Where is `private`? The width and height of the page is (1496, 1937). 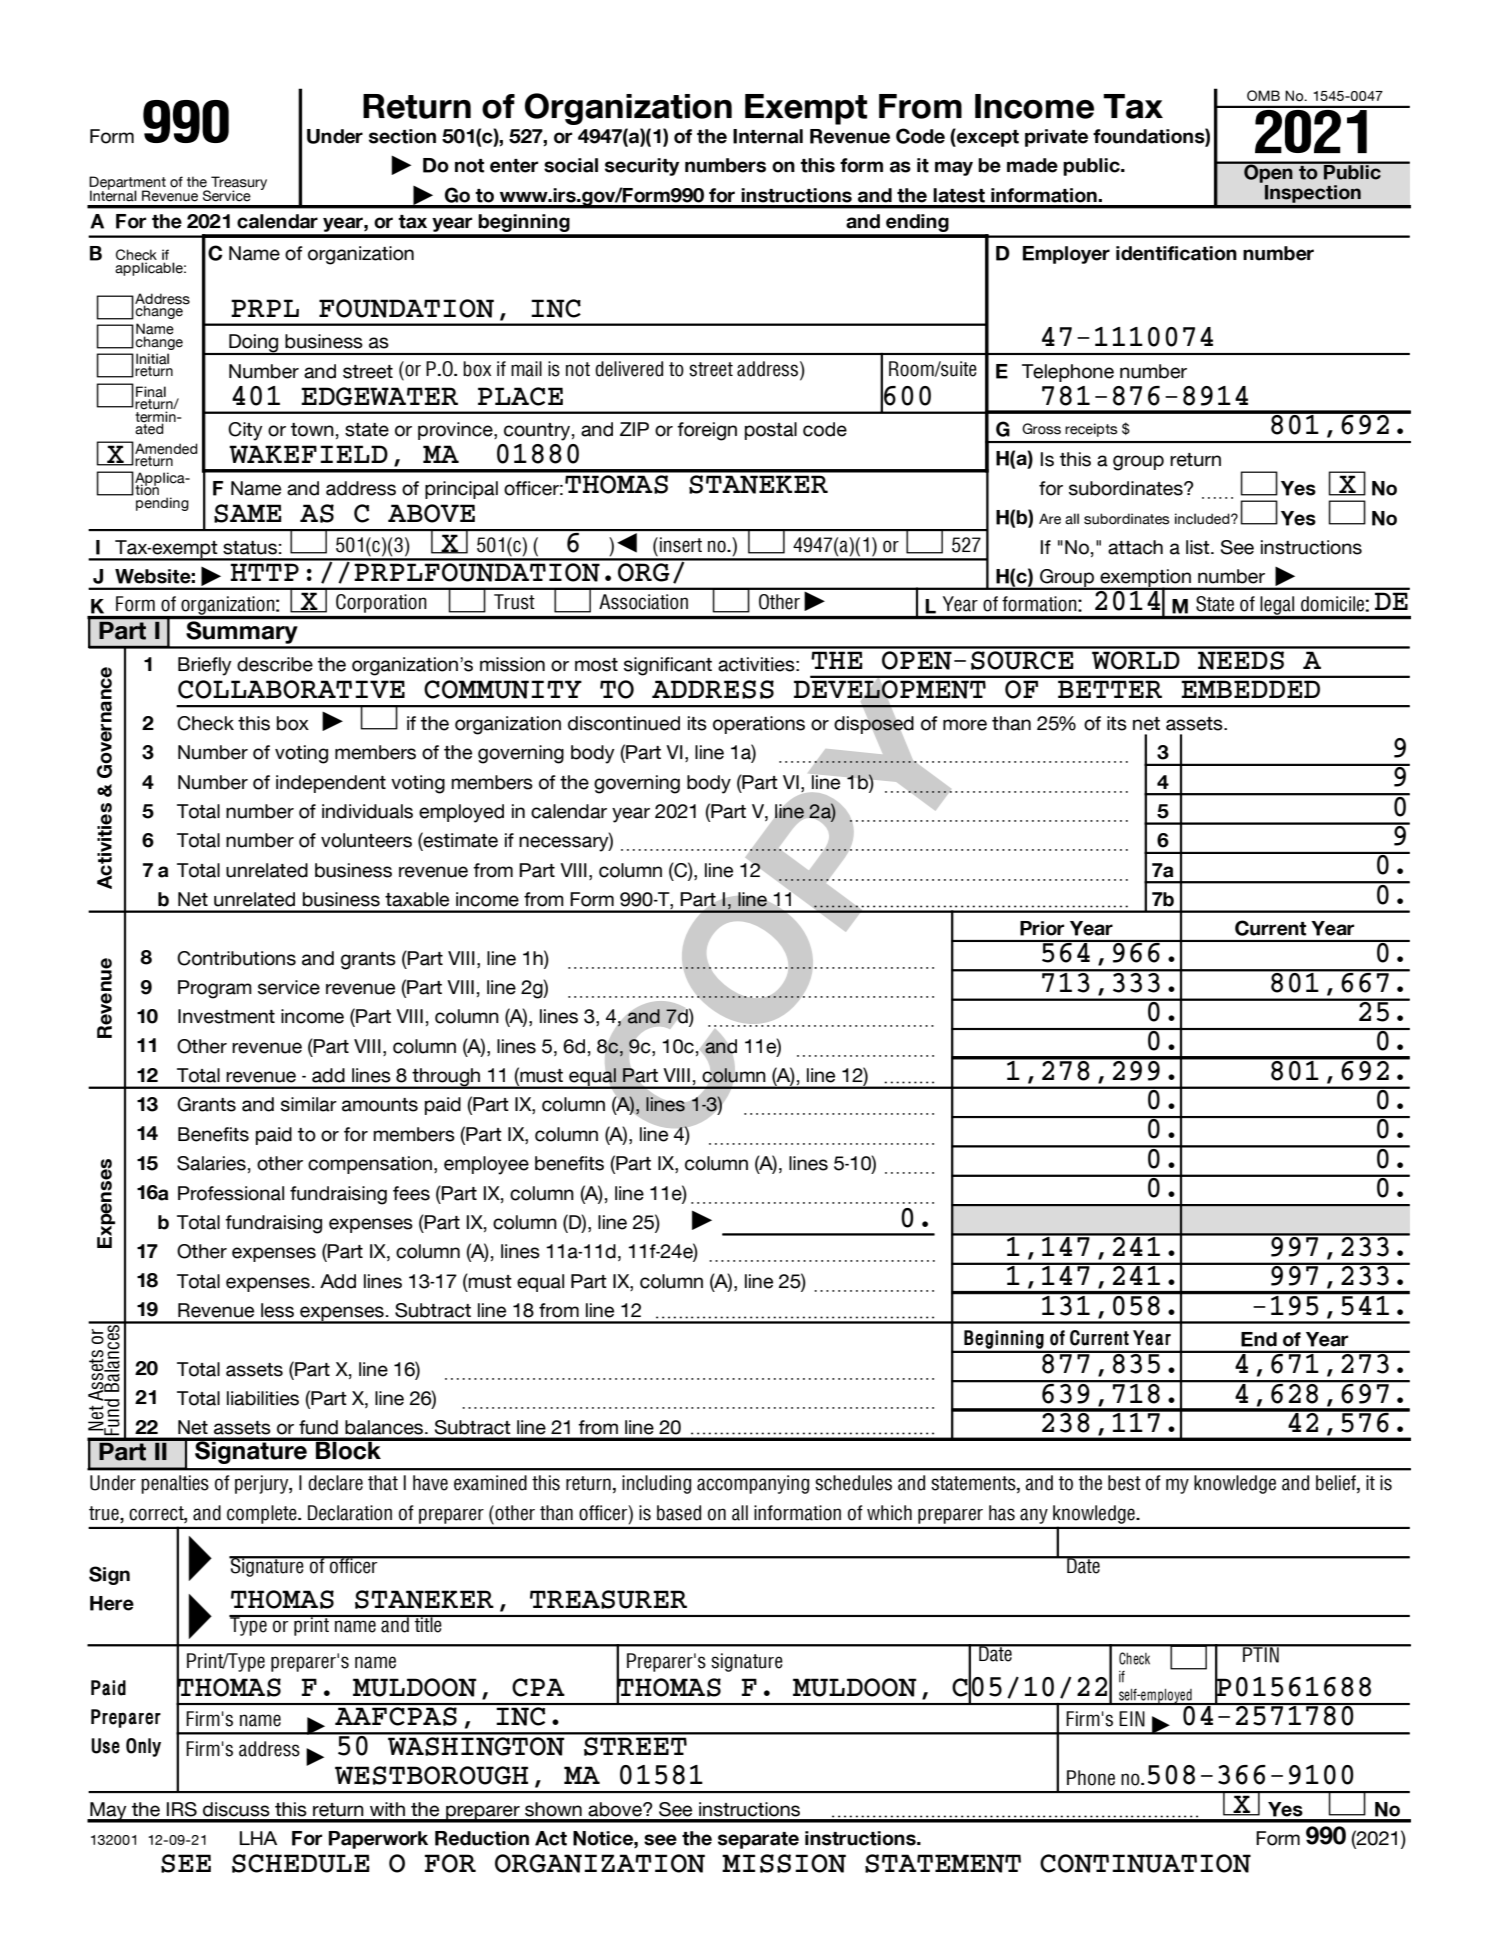
private is located at coordinates (1056, 138).
